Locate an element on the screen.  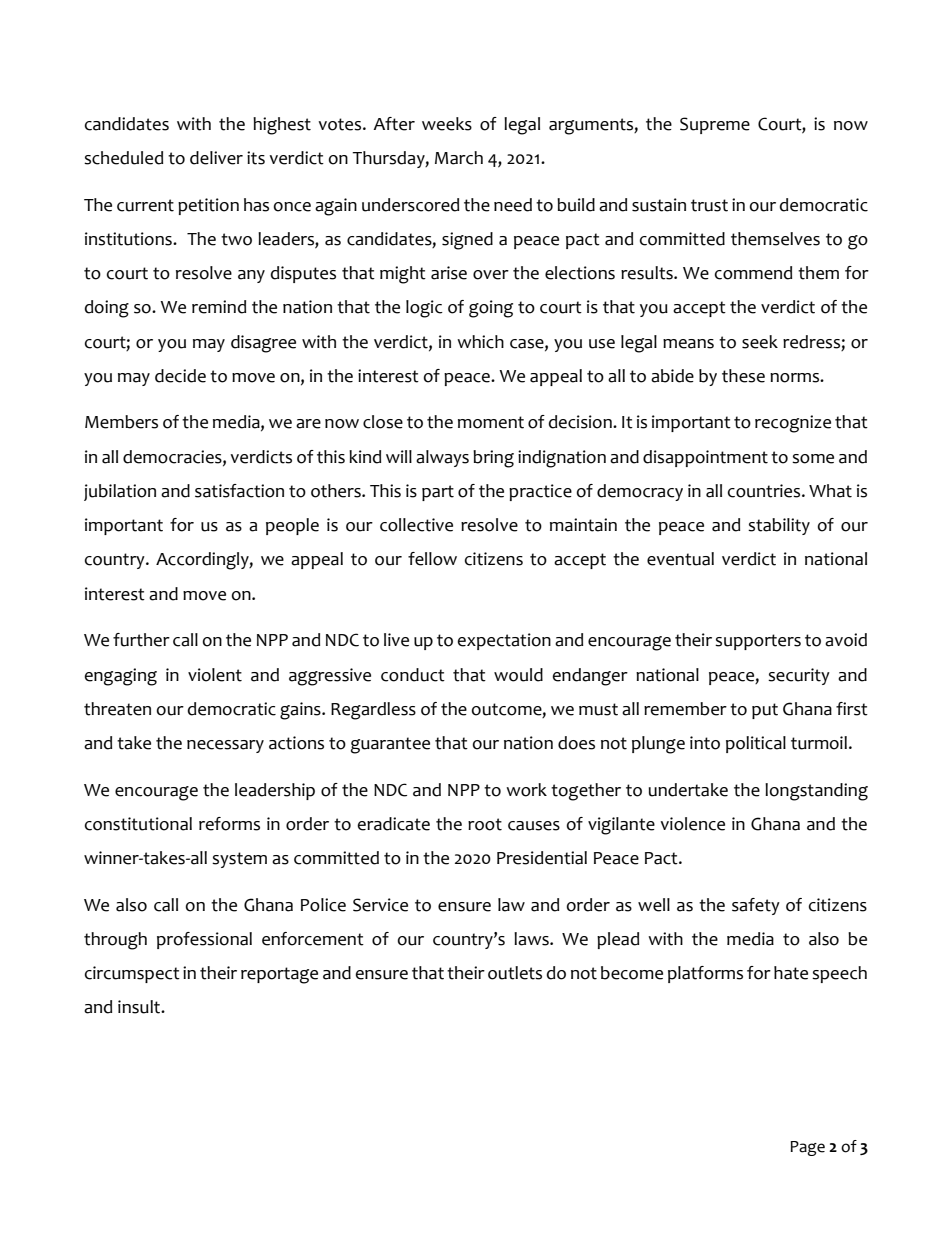
March is located at coordinates (459, 158).
